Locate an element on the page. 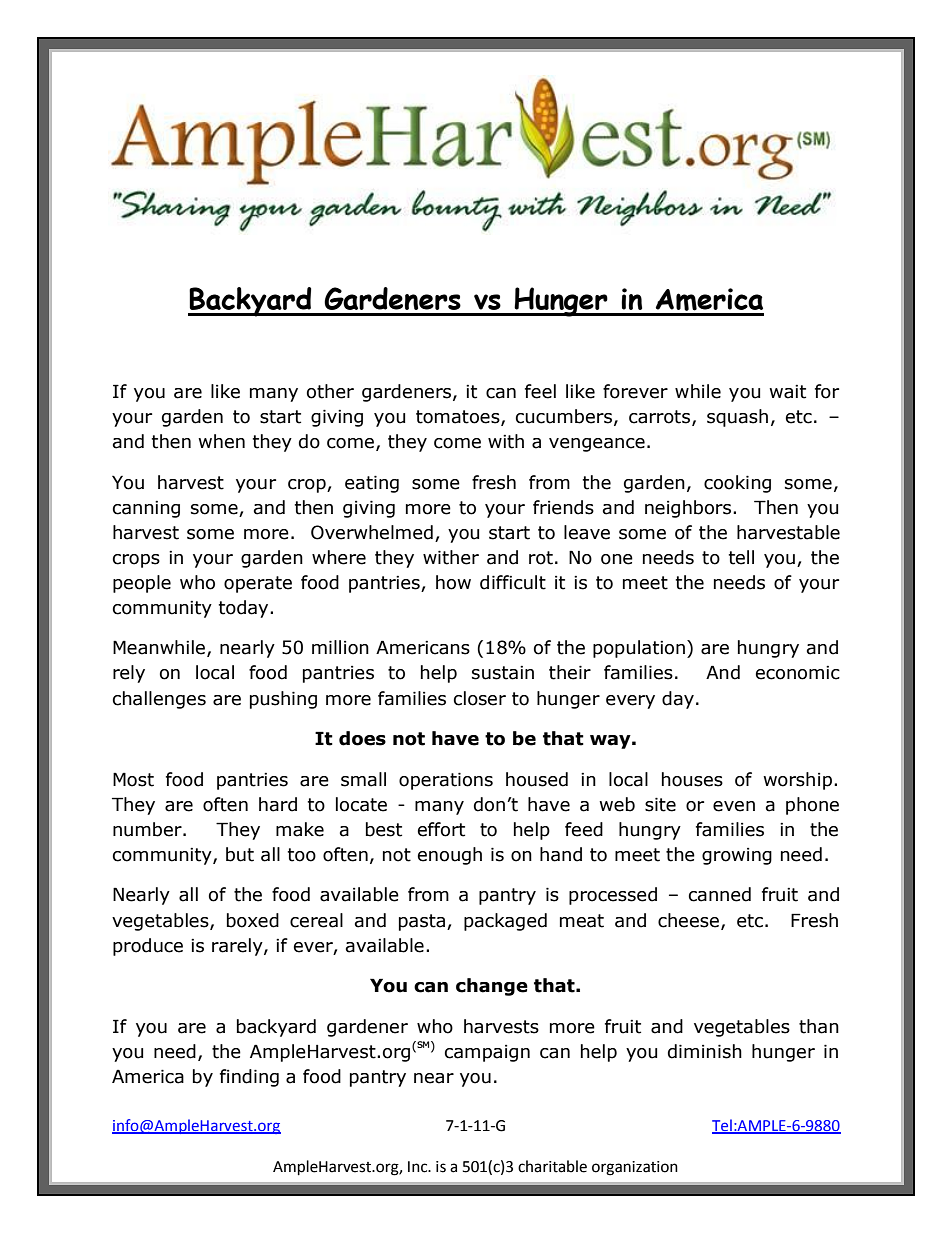 The image size is (952, 1233). packaged is located at coordinates (505, 922).
